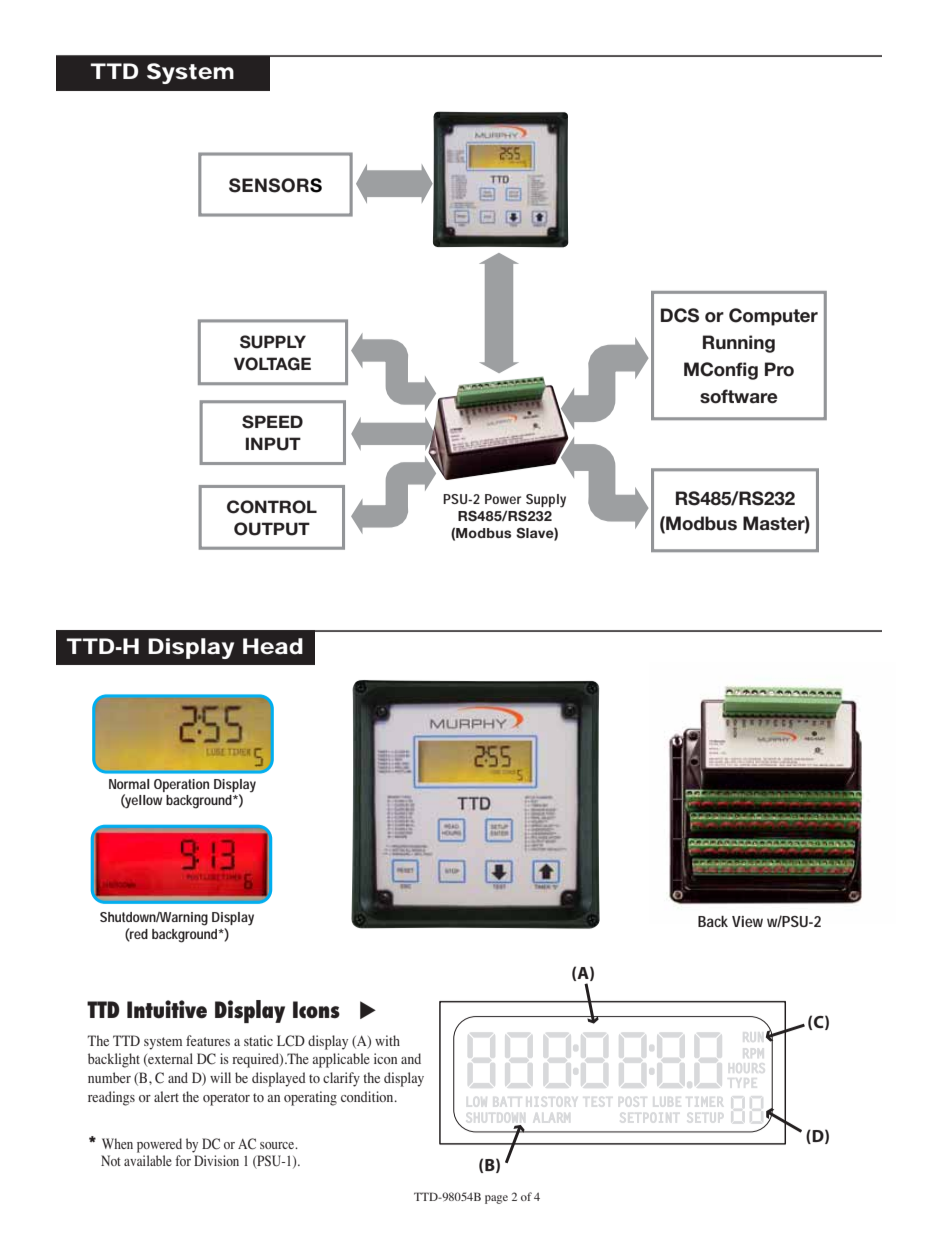 The width and height of the screenshot is (952, 1233). Describe the element at coordinates (680, 315) in the screenshot. I see `DCS` at that location.
